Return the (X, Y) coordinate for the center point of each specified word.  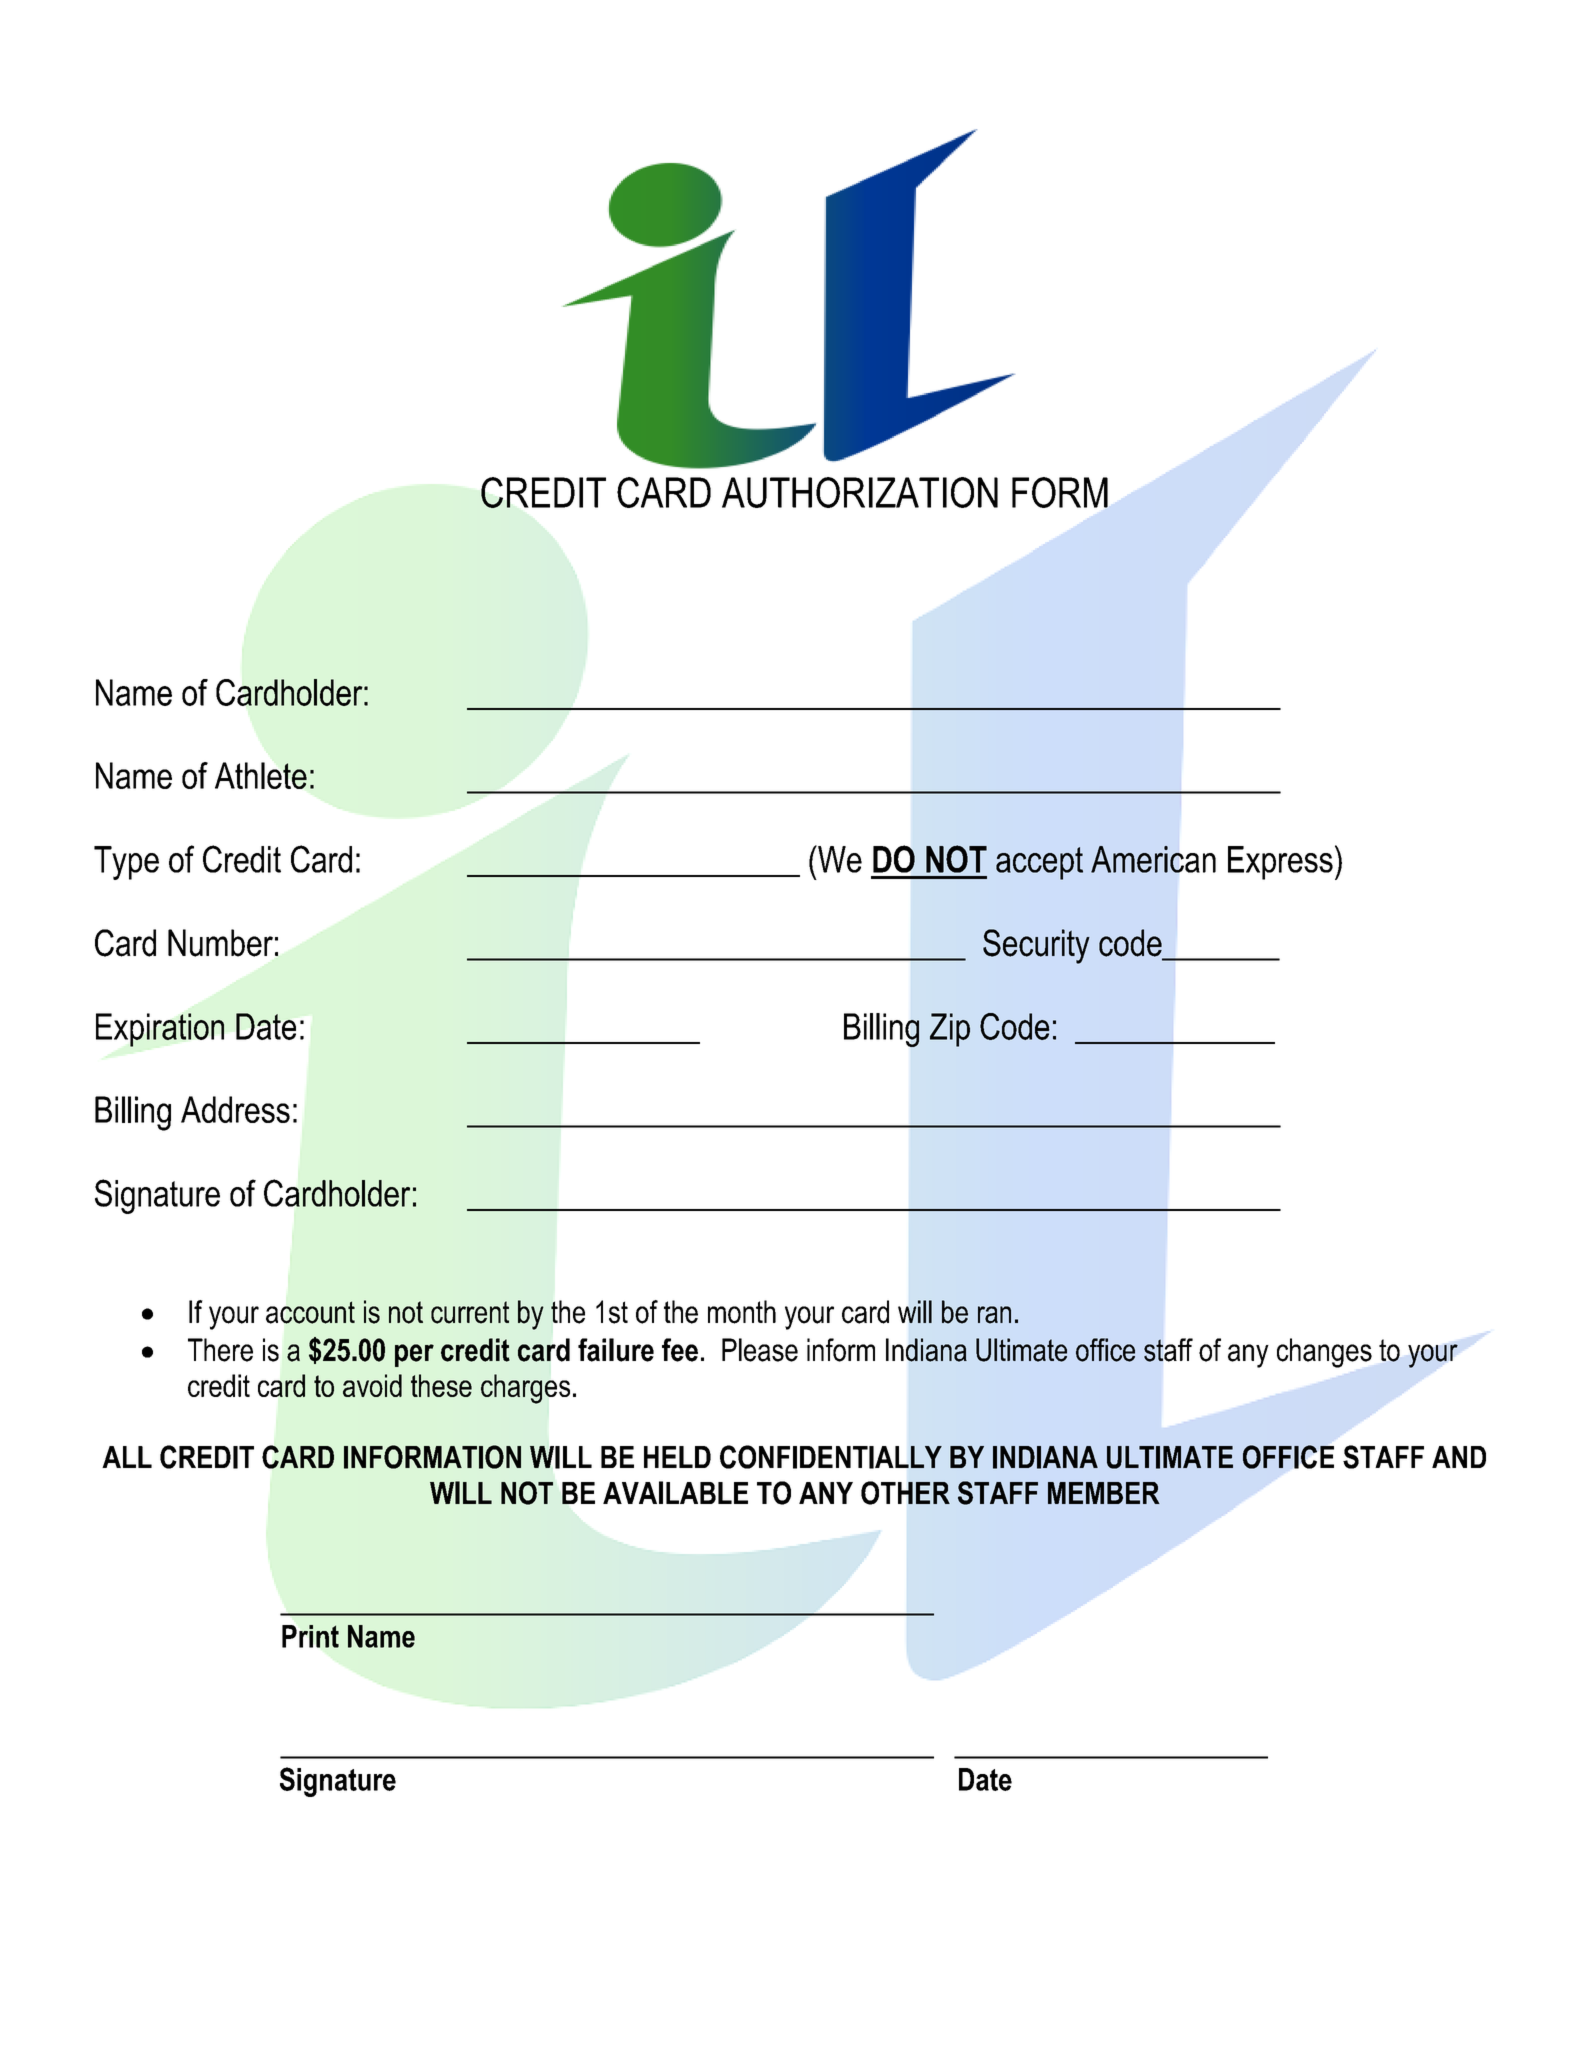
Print (310, 1636)
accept (1039, 863)
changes (1324, 1353)
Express (1280, 863)
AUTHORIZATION (860, 492)
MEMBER (1104, 1493)
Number (220, 943)
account (310, 1312)
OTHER (905, 1493)
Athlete (261, 775)
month (742, 1312)
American (1153, 859)
